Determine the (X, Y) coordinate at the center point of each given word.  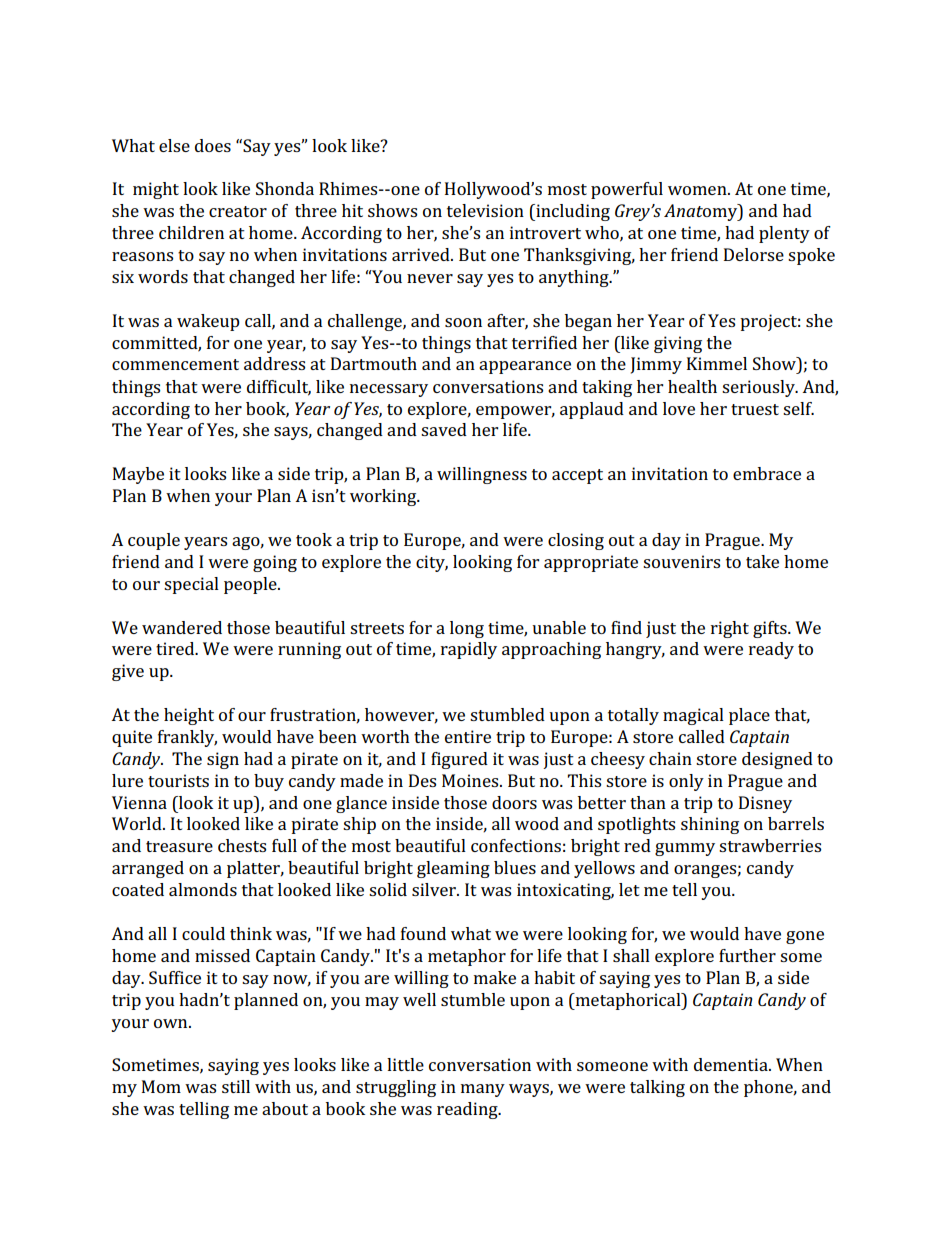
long (467, 629)
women (698, 190)
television (485, 210)
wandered (182, 627)
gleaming (453, 869)
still (236, 1086)
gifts (771, 629)
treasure (179, 846)
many (483, 1090)
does (213, 145)
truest (755, 409)
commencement (175, 364)
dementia (732, 1064)
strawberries (770, 845)
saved (444, 429)
